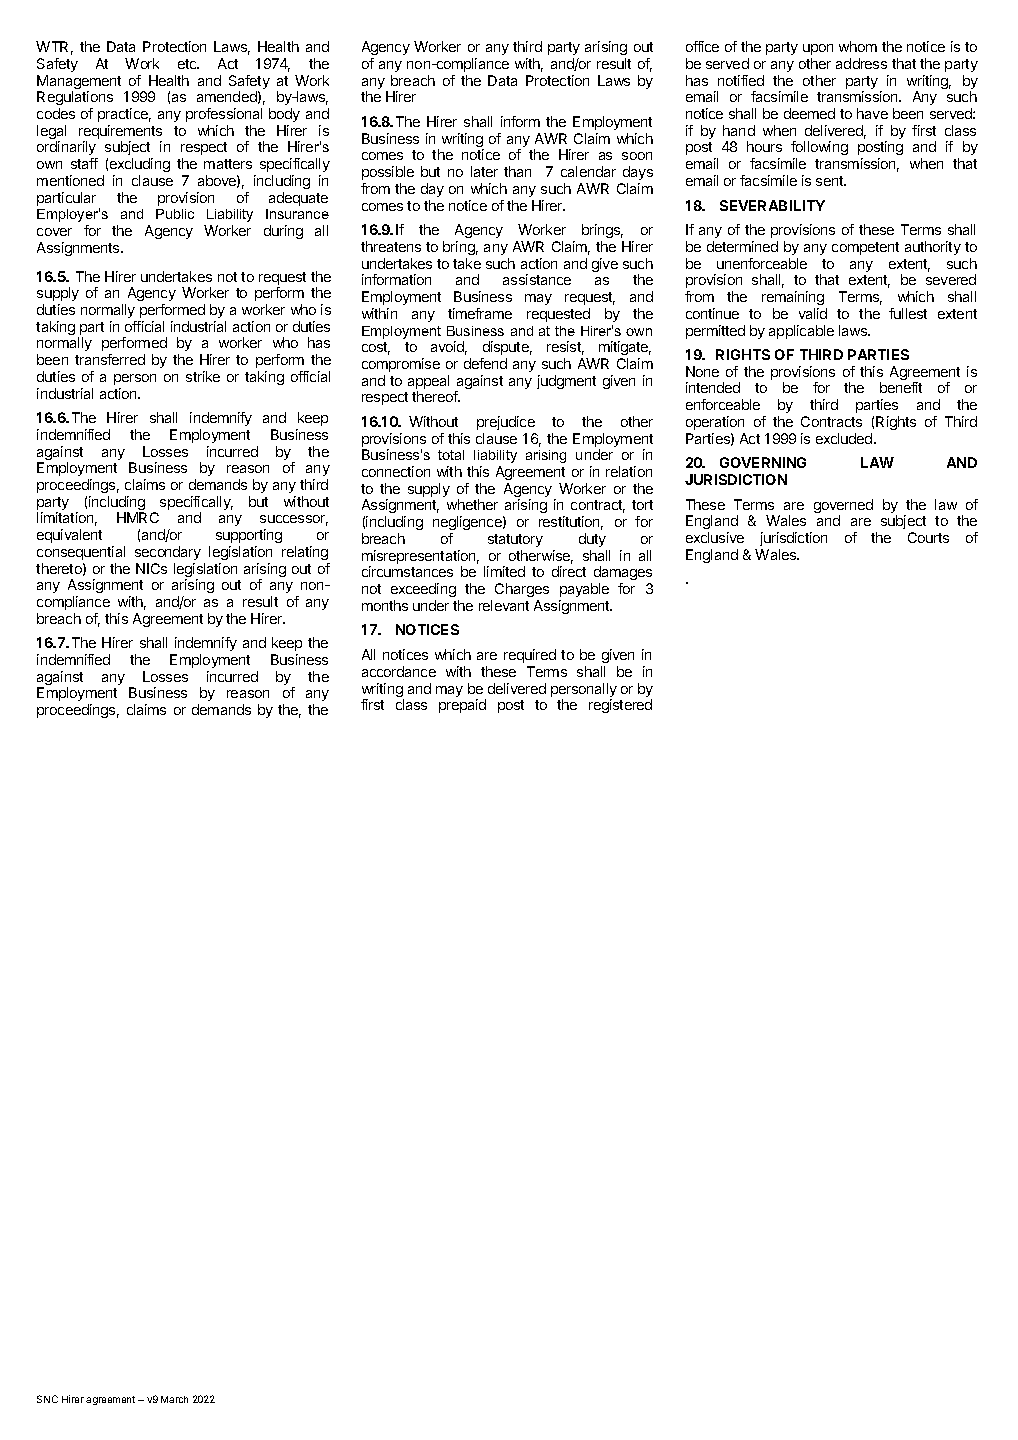  Describe the element at coordinates (843, 507) in the screenshot. I see `governed` at that location.
